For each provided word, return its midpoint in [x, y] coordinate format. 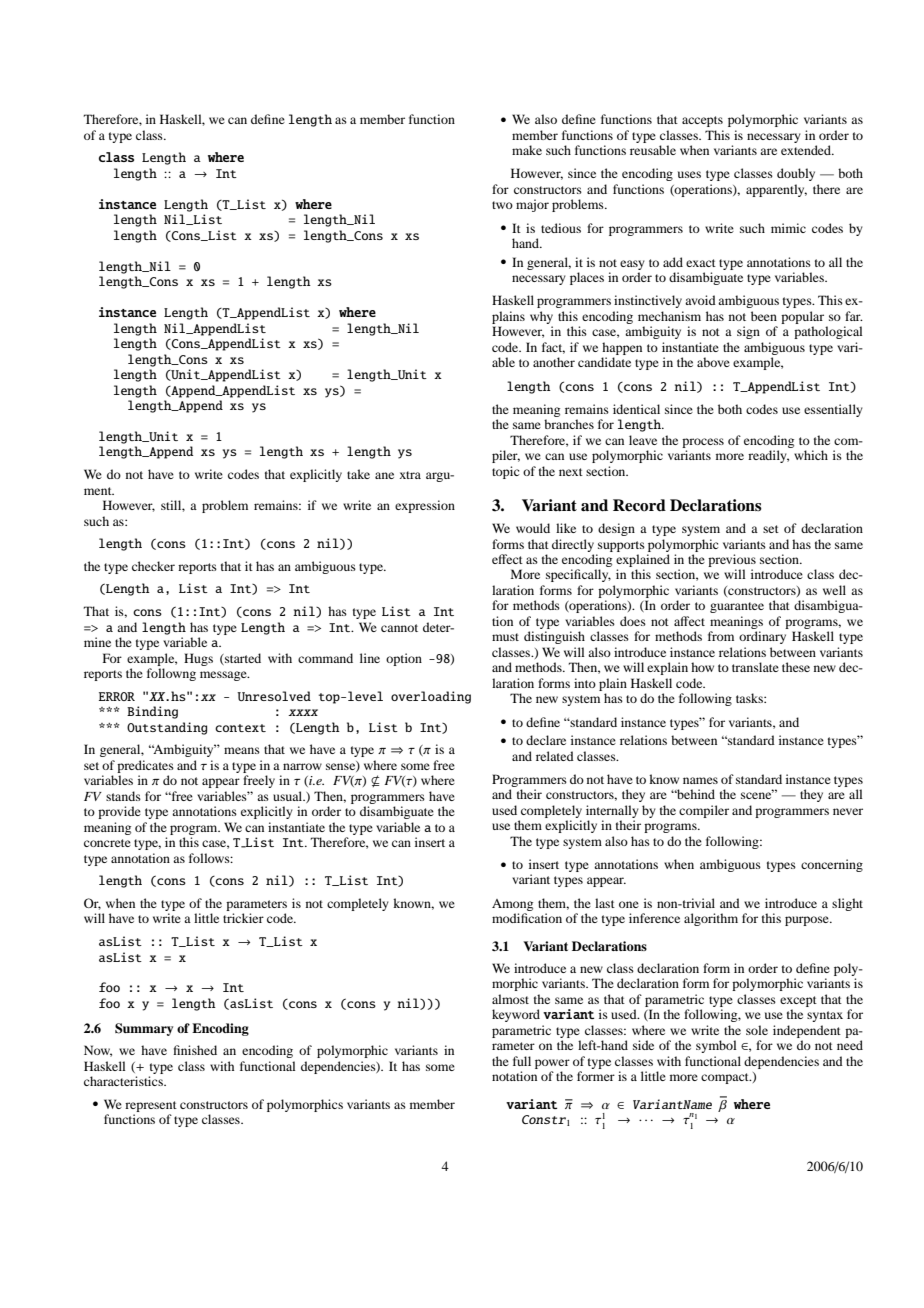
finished [195, 1050]
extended [807, 150]
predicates [145, 766]
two [502, 205]
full [522, 1061]
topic [505, 472]
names [700, 780]
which [811, 455]
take [358, 474]
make [527, 150]
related [555, 756]
